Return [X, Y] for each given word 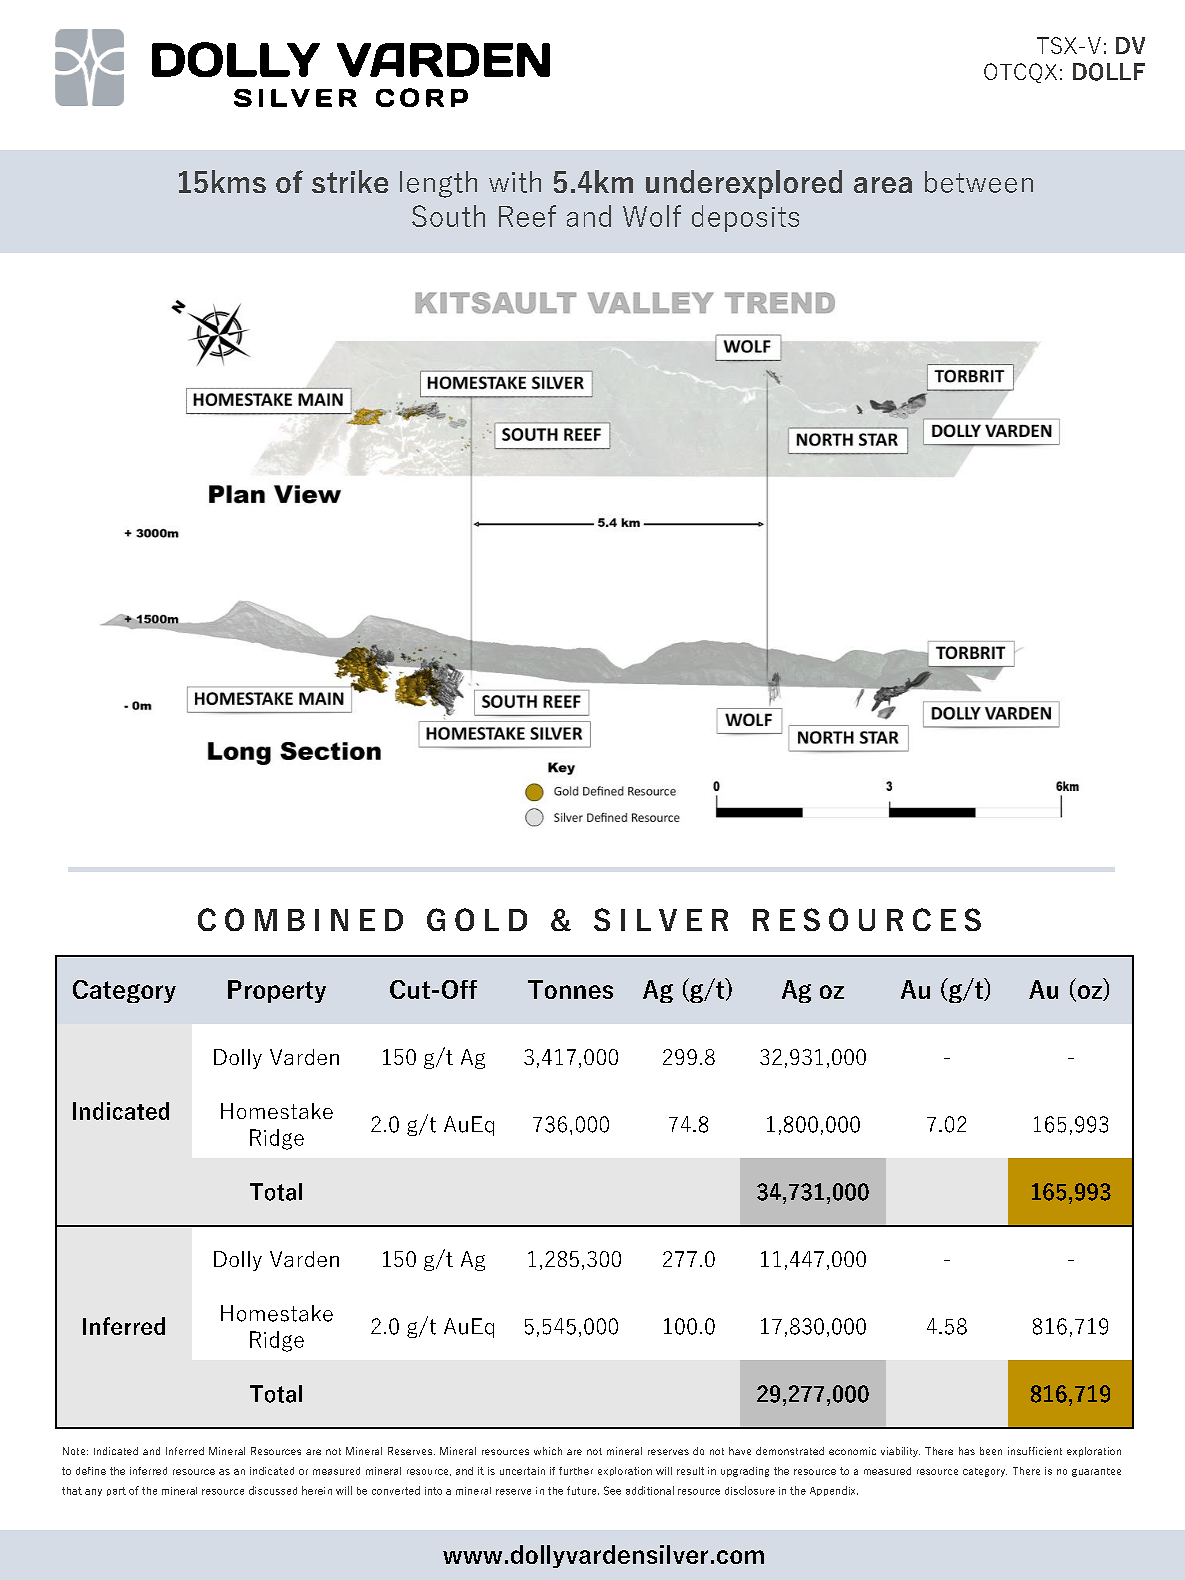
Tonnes [570, 989]
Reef [527, 216]
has [967, 1451]
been [991, 1451]
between [979, 182]
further [576, 1471]
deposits [745, 218]
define [91, 1471]
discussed [273, 1490]
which [548, 1451]
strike [350, 181]
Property [277, 991]
